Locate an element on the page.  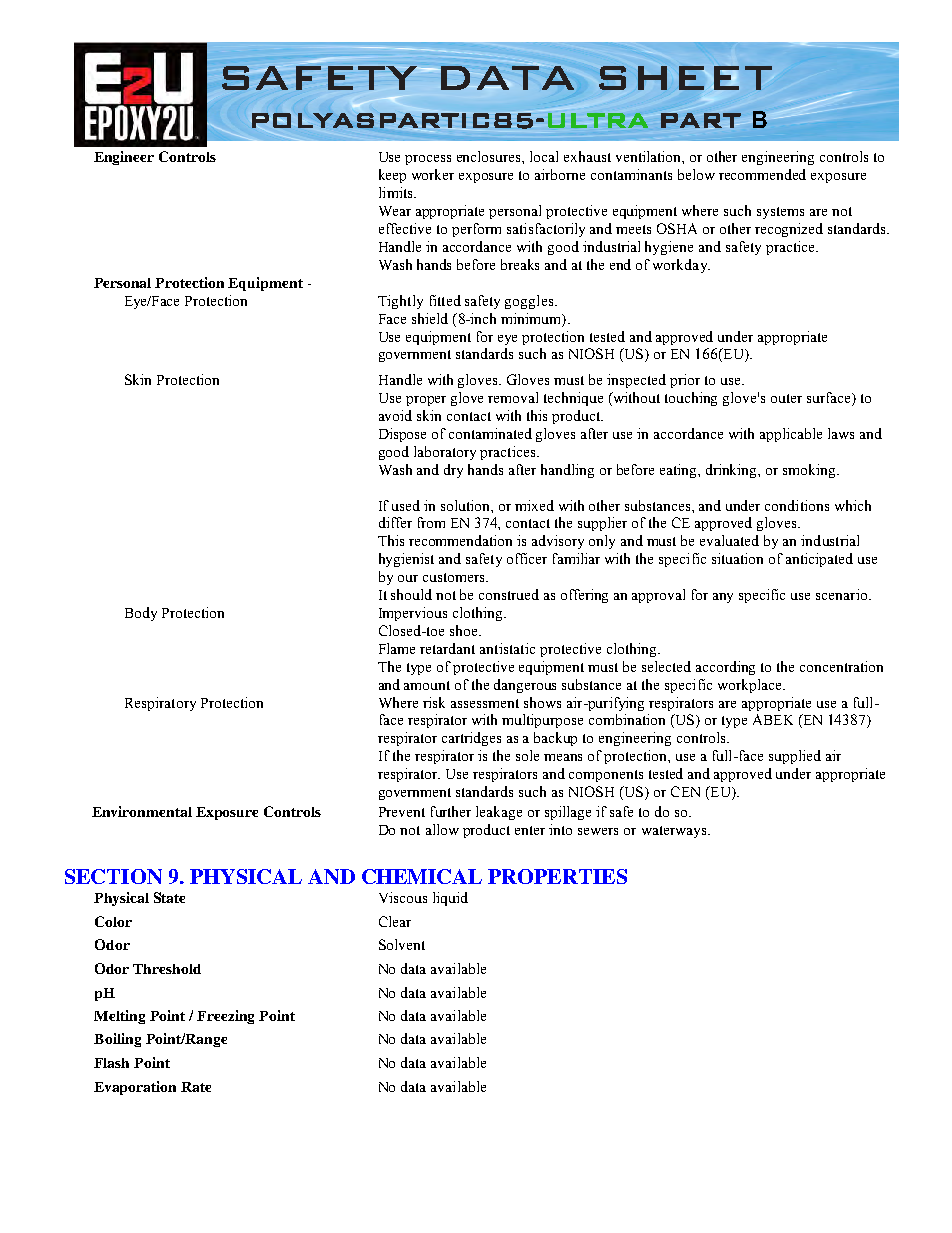
Rate is located at coordinates (196, 1087).
